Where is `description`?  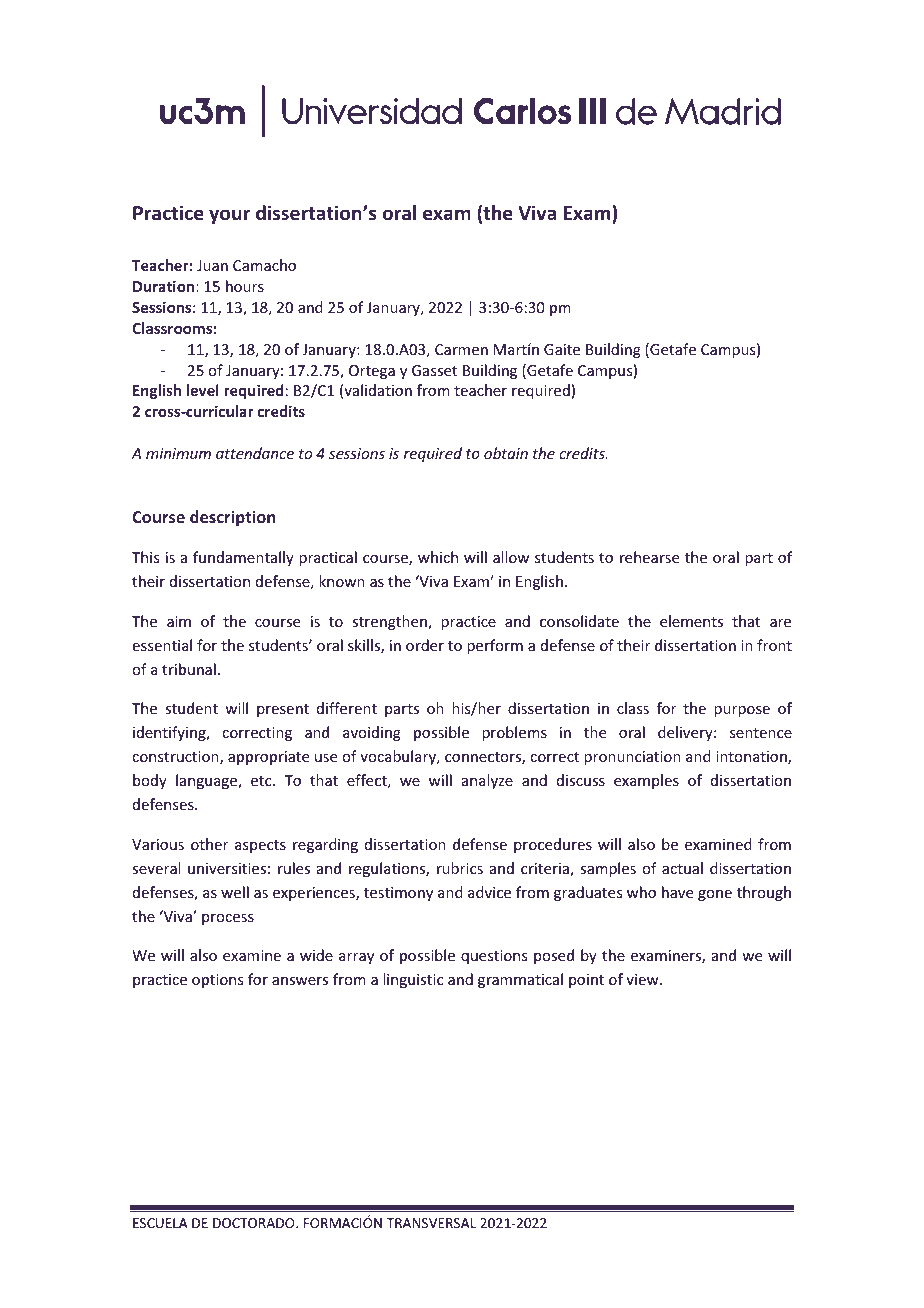 description is located at coordinates (232, 518).
